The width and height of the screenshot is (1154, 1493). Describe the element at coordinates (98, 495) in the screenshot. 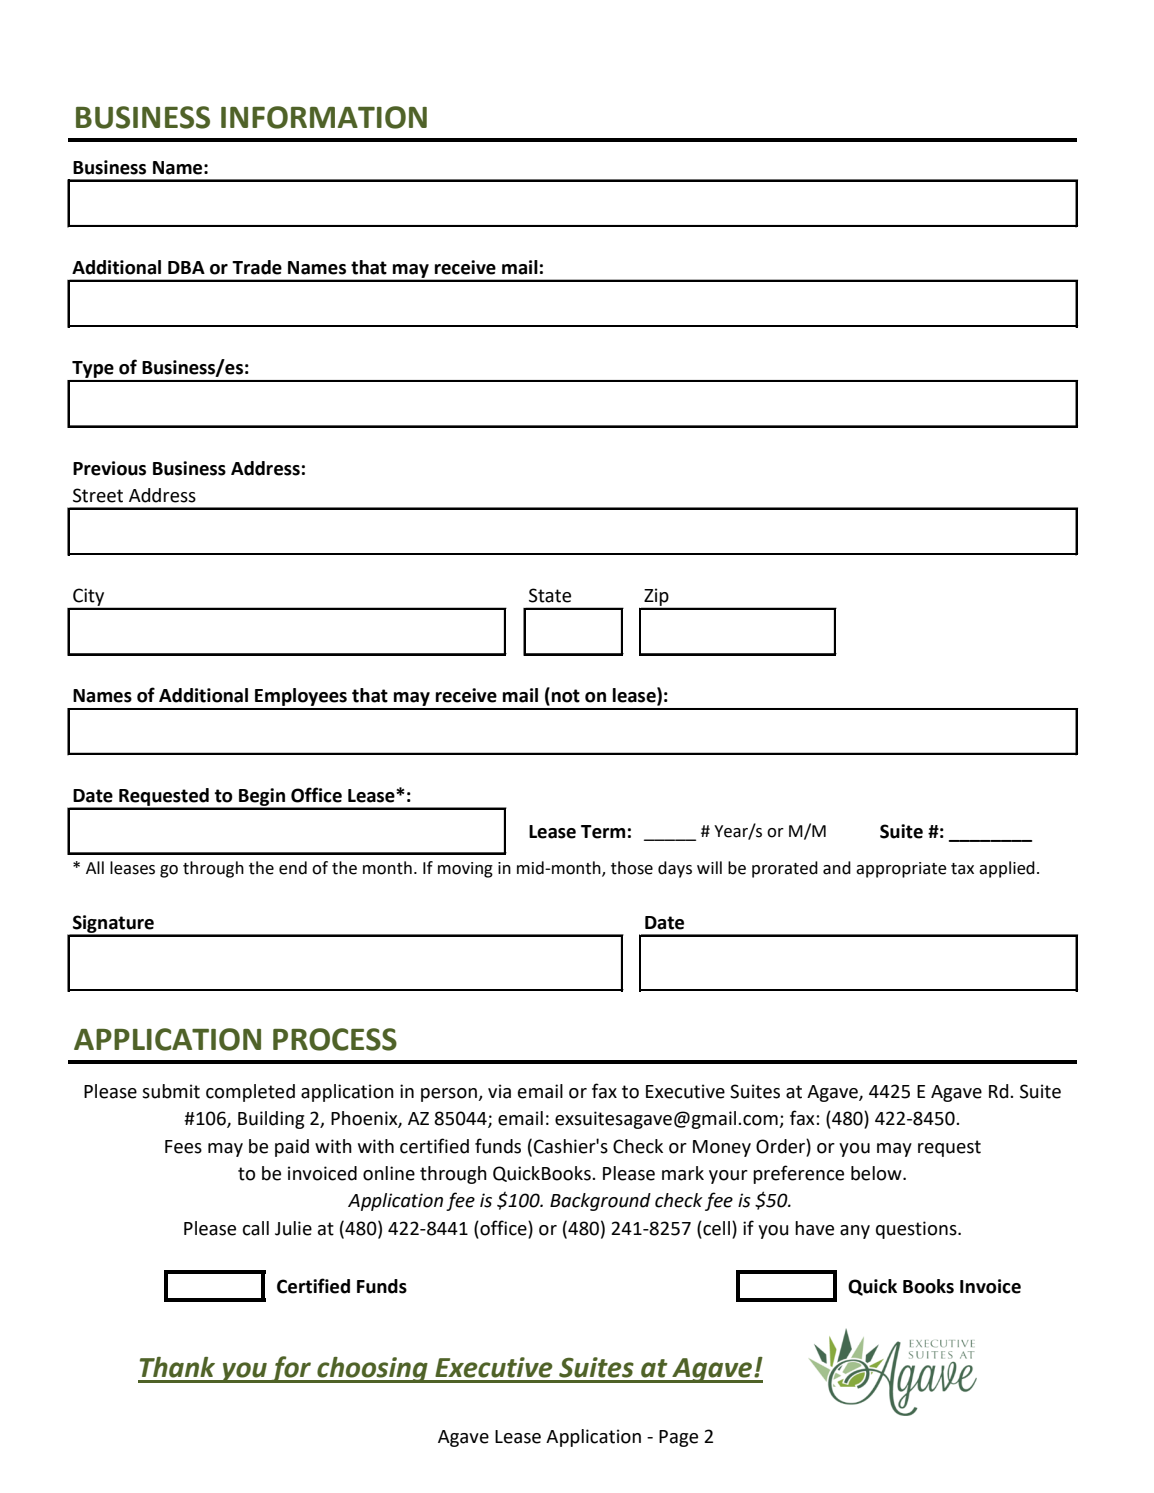

I see `Street` at that location.
